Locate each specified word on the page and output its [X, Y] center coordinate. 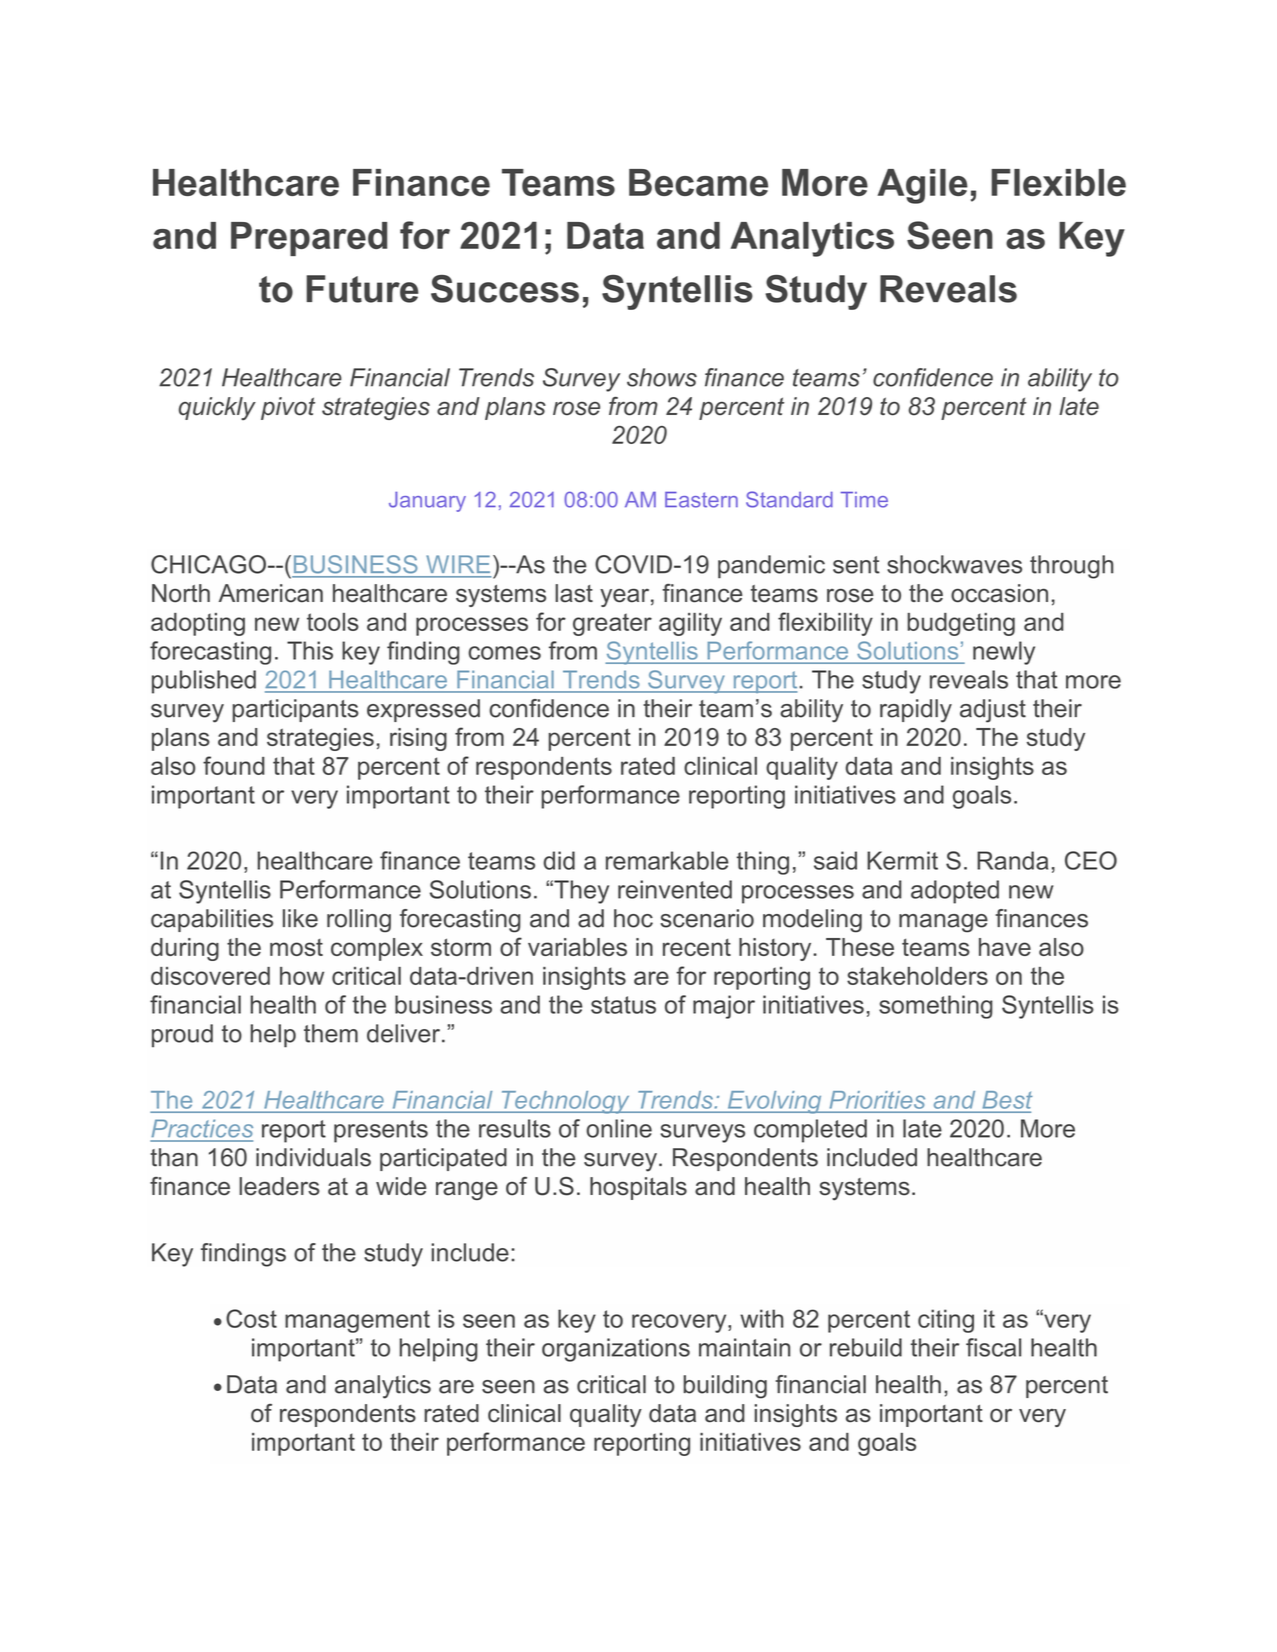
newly [1004, 653]
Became [698, 182]
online [619, 1128]
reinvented [675, 889]
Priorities [877, 1100]
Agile [922, 186]
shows [662, 377]
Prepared [309, 239]
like [300, 918]
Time [864, 500]
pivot [288, 408]
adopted [955, 892]
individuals [313, 1157]
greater [612, 624]
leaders [279, 1186]
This [310, 650]
